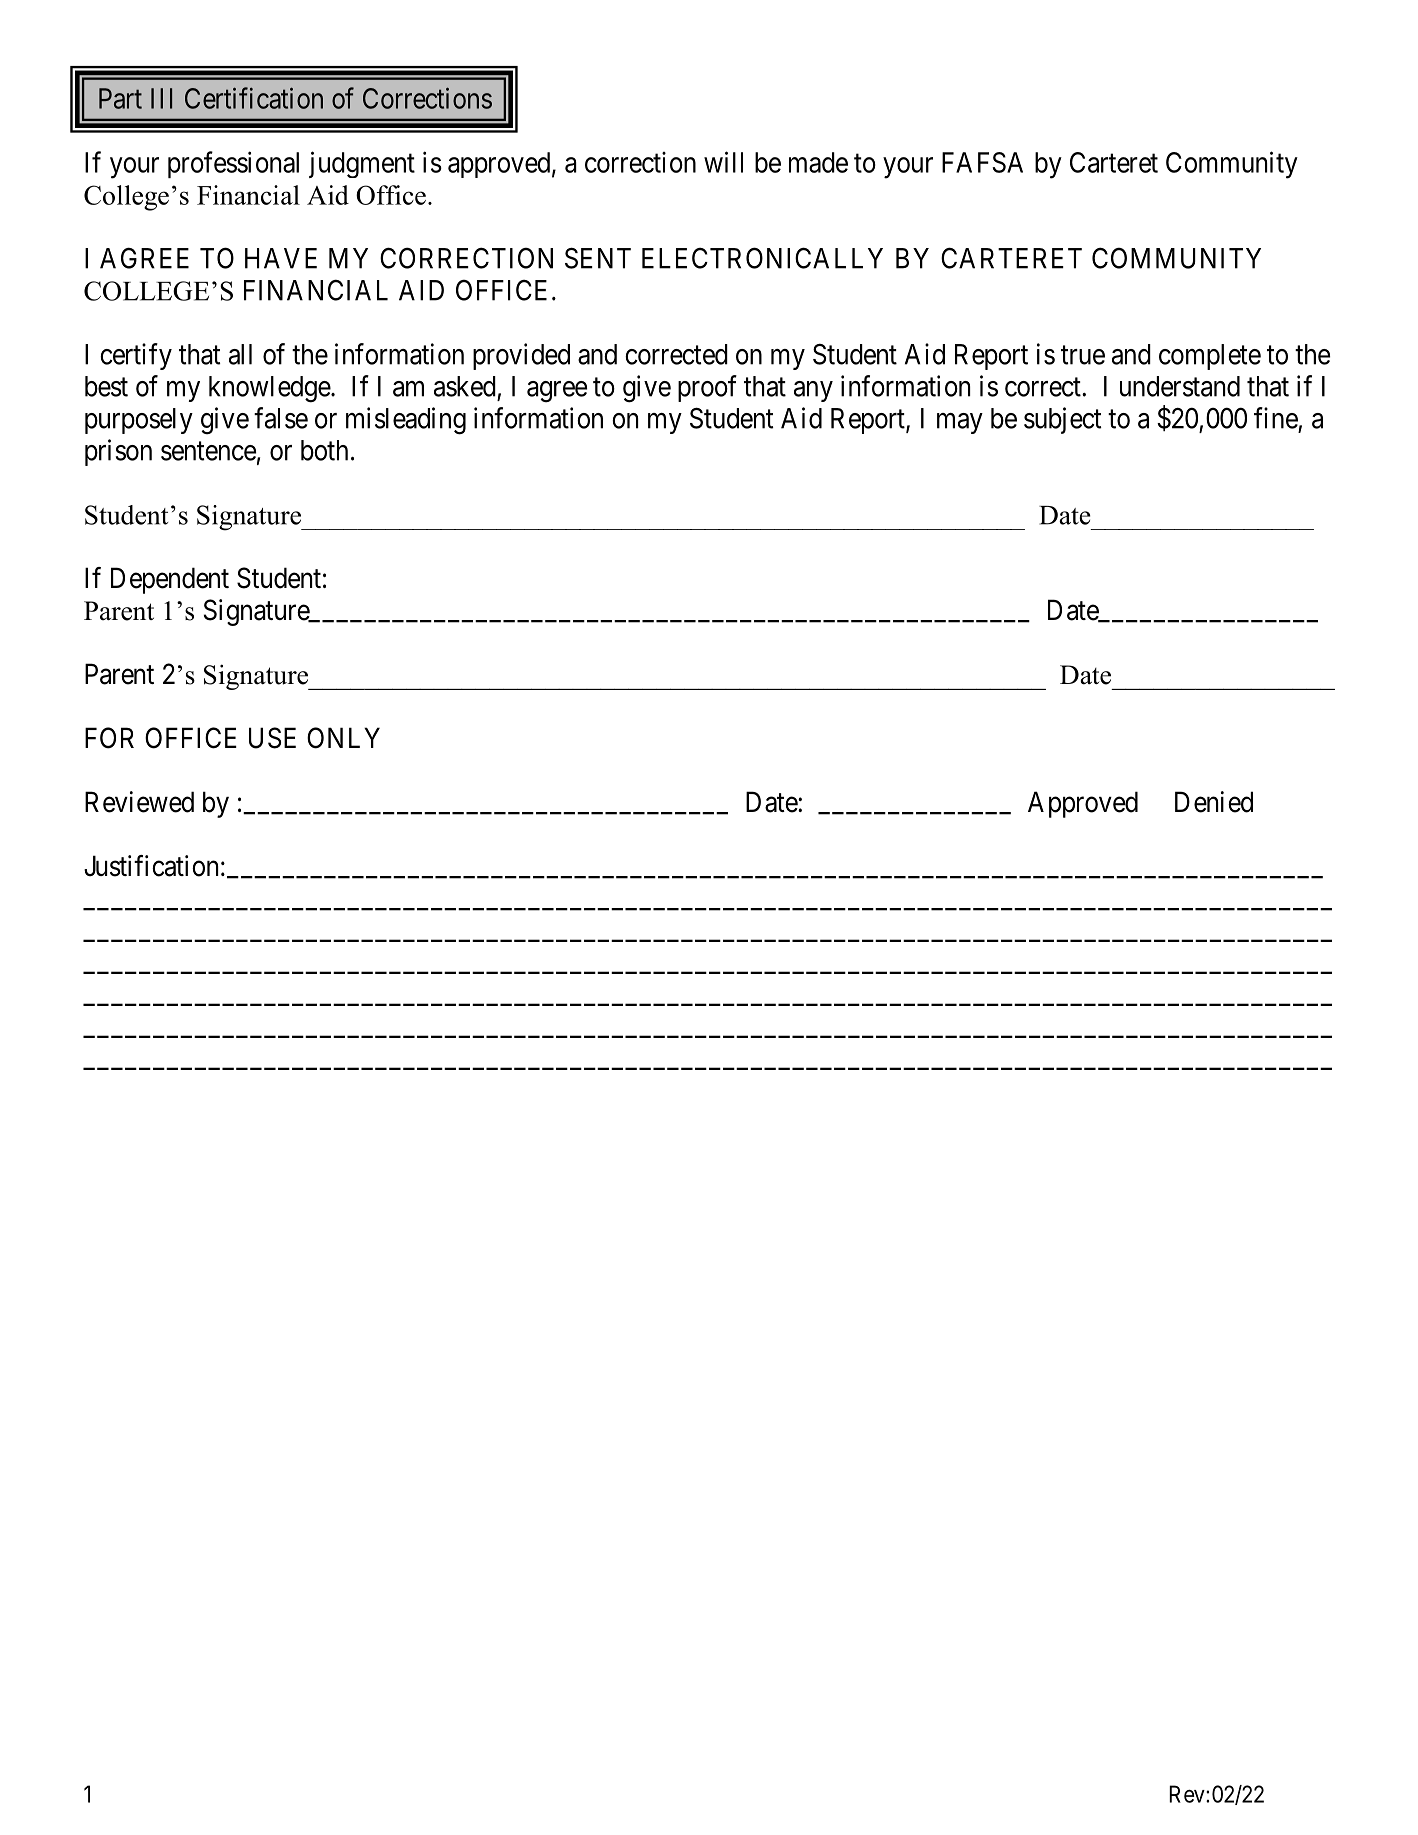 Image resolution: width=1418 pixels, height=1835 pixels. What do you see at coordinates (281, 258) in the screenshot?
I see `HAVE` at bounding box center [281, 258].
